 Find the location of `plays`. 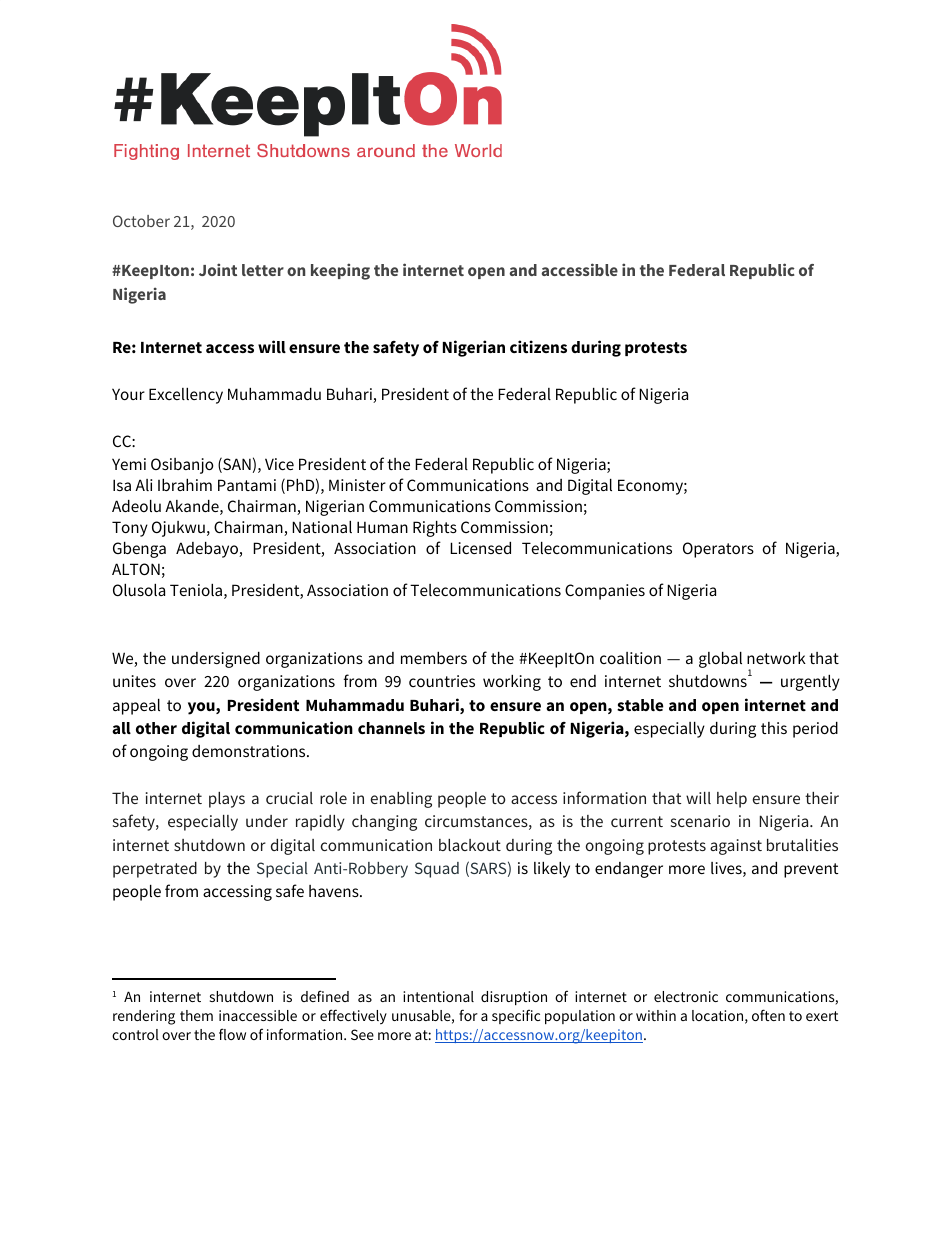

plays is located at coordinates (227, 800).
